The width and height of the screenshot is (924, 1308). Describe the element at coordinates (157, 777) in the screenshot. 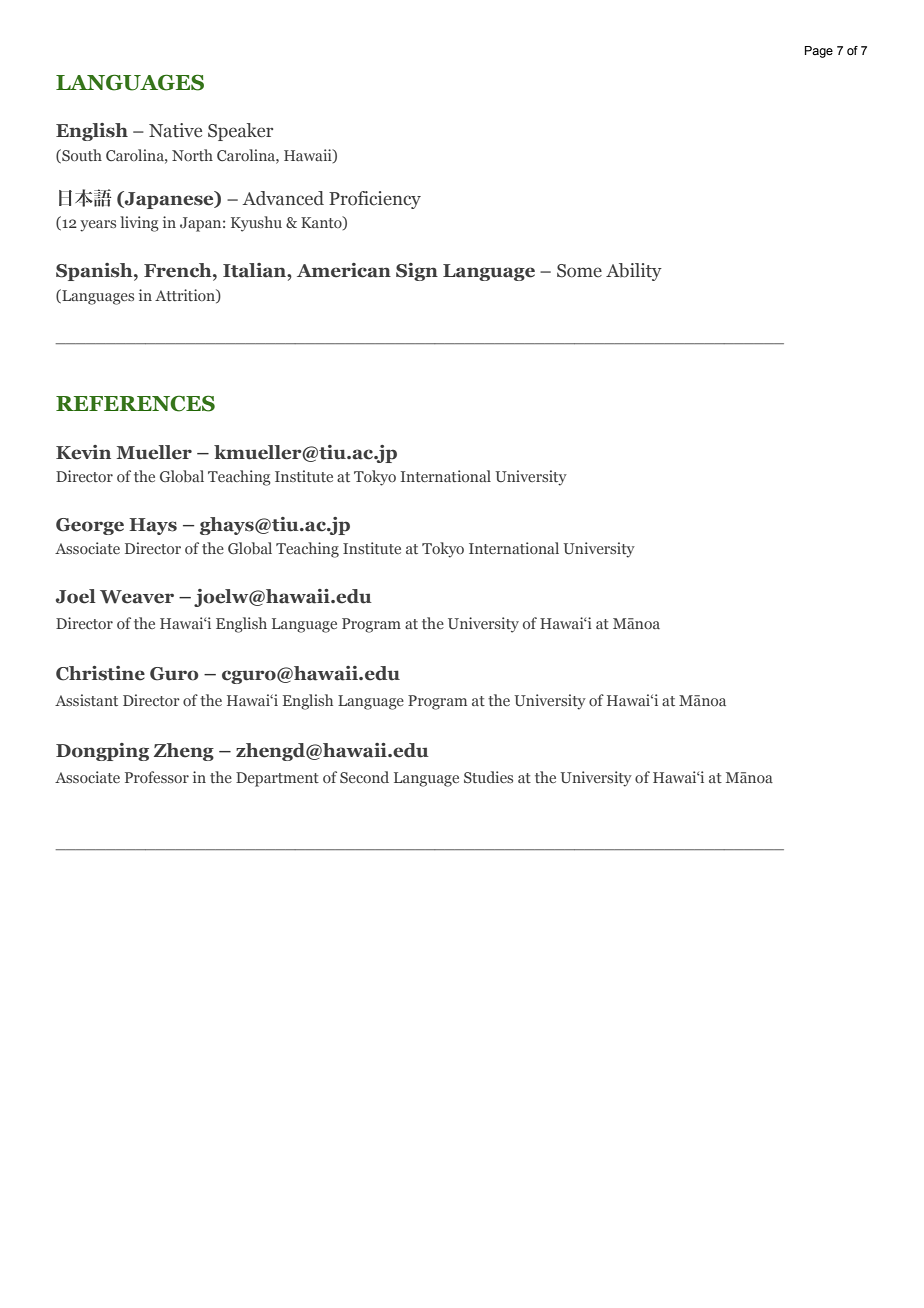

I see `Professor` at that location.
